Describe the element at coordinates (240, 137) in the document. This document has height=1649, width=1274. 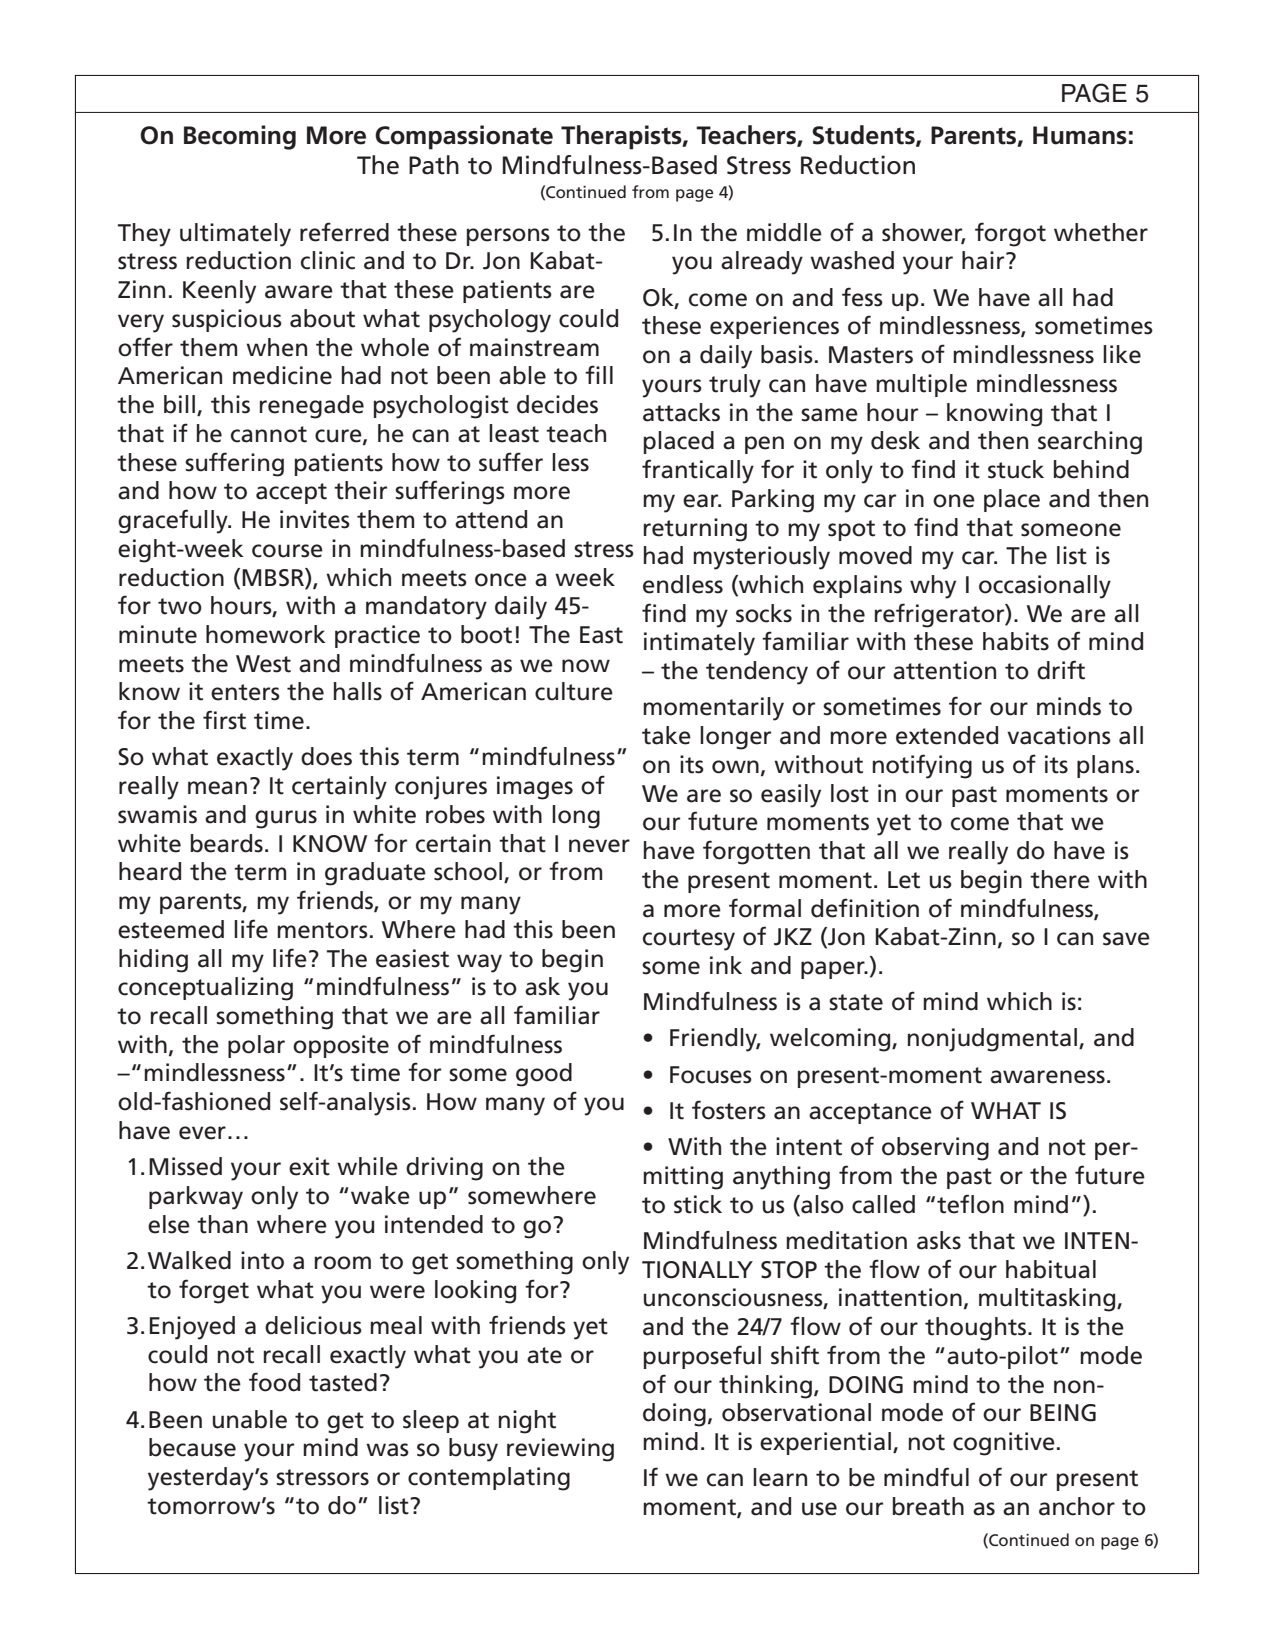
I see `Becoming` at that location.
